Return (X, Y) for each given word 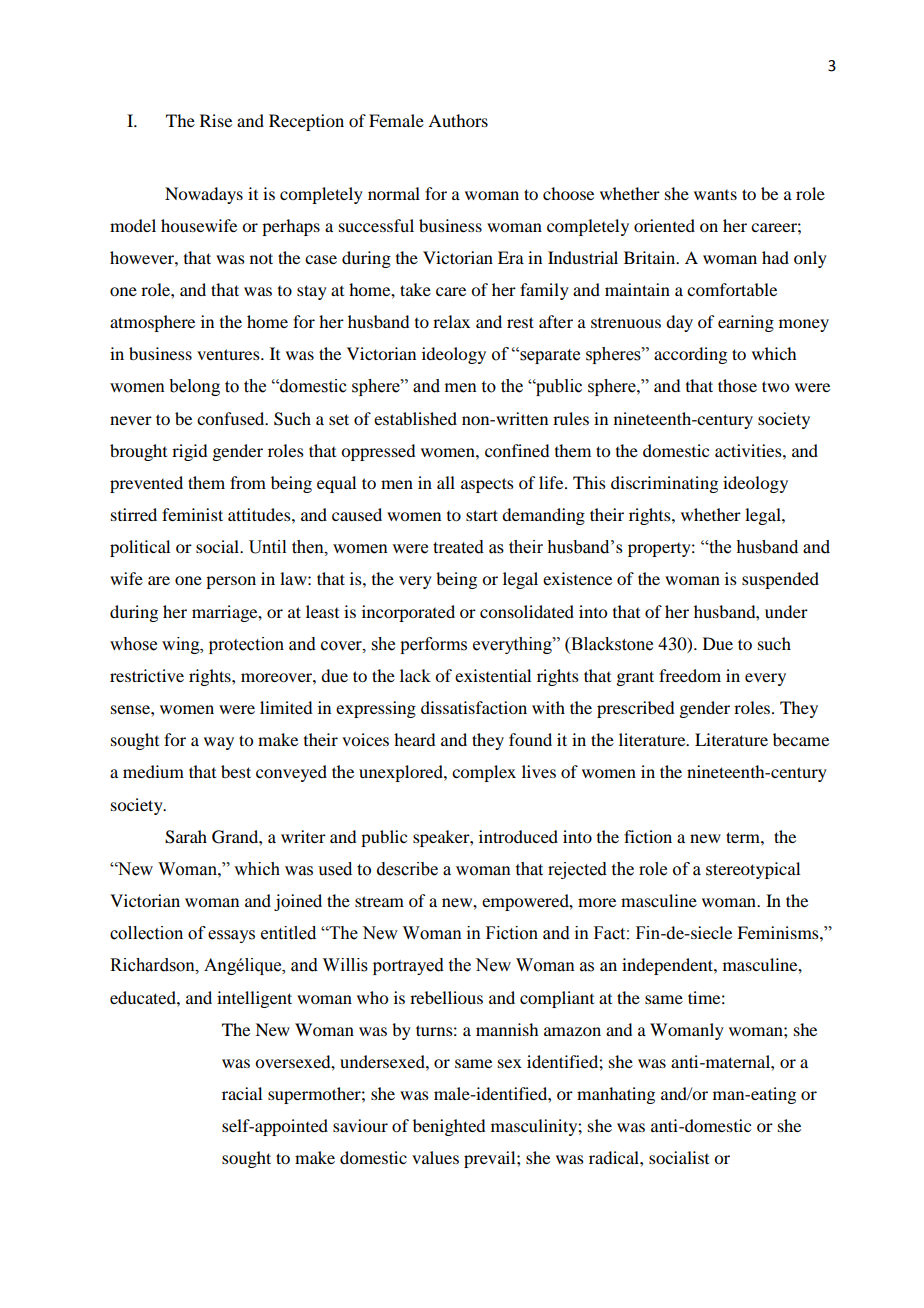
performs (433, 645)
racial (242, 1093)
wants (715, 195)
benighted (449, 1127)
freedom (690, 675)
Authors (458, 120)
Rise (216, 120)
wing (182, 645)
